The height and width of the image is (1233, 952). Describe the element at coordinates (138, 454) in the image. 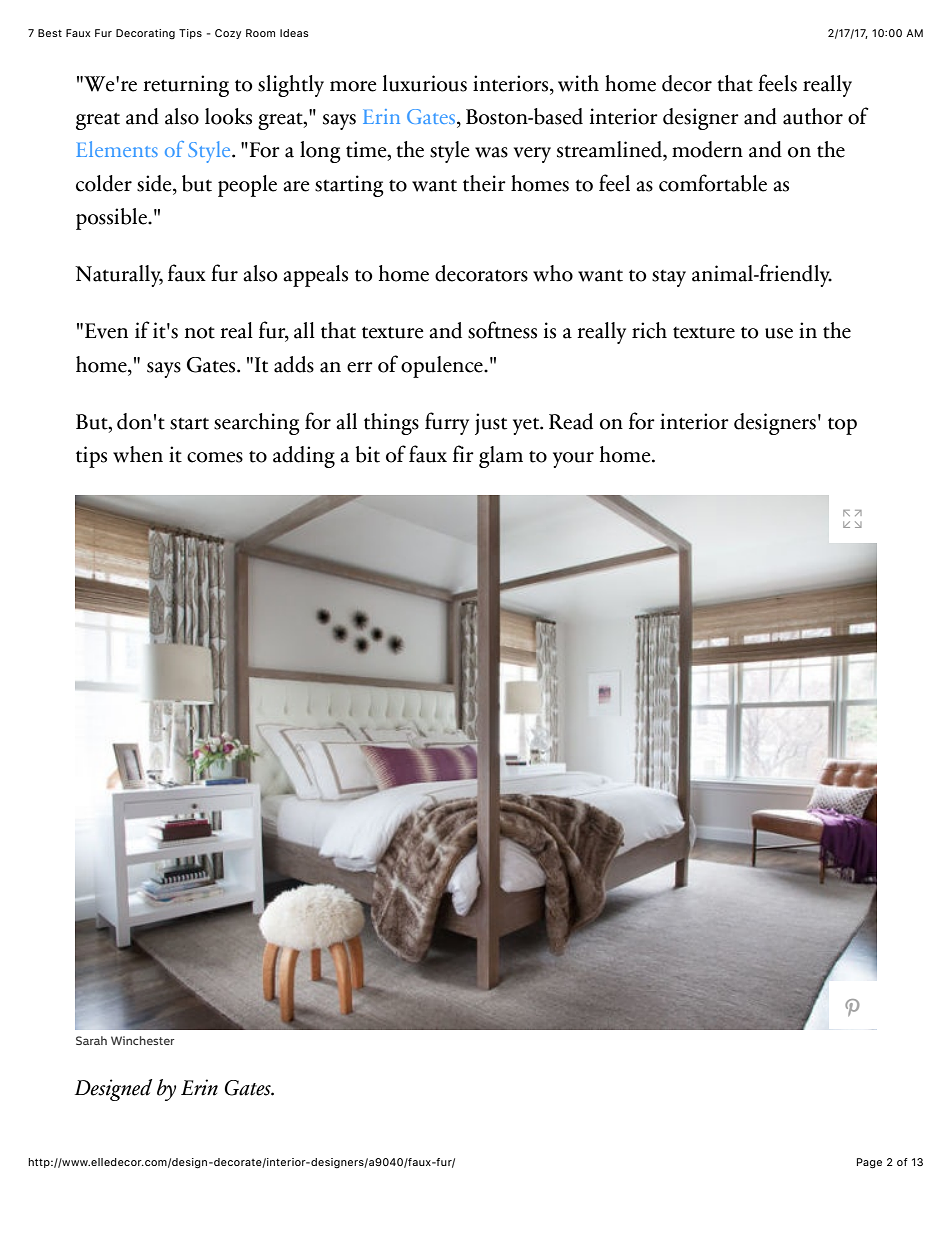

I see `when` at that location.
